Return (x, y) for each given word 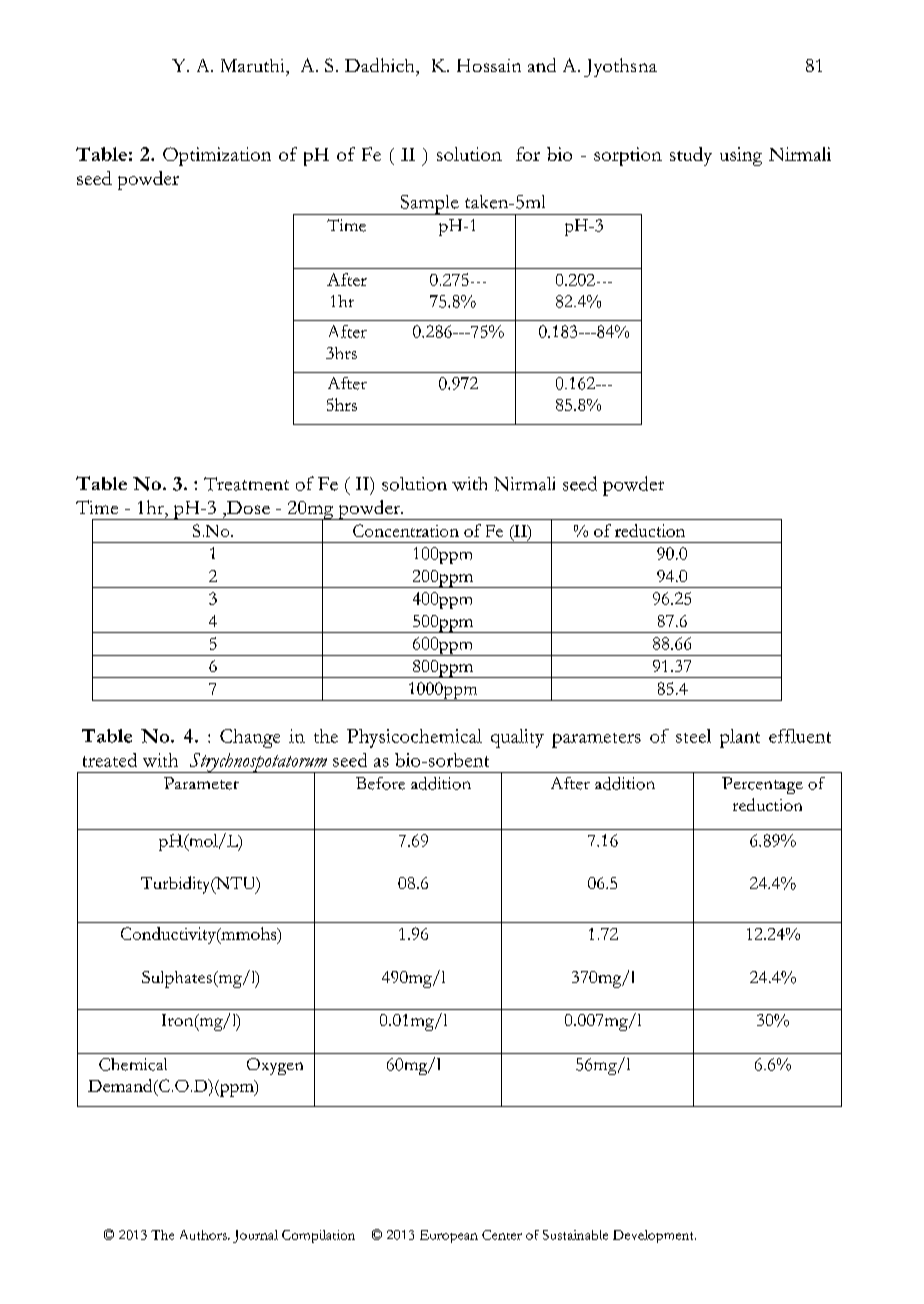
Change (250, 738)
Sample (429, 205)
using (741, 156)
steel (693, 736)
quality (517, 738)
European (449, 1236)
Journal (255, 1236)
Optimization (217, 156)
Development (654, 1236)
